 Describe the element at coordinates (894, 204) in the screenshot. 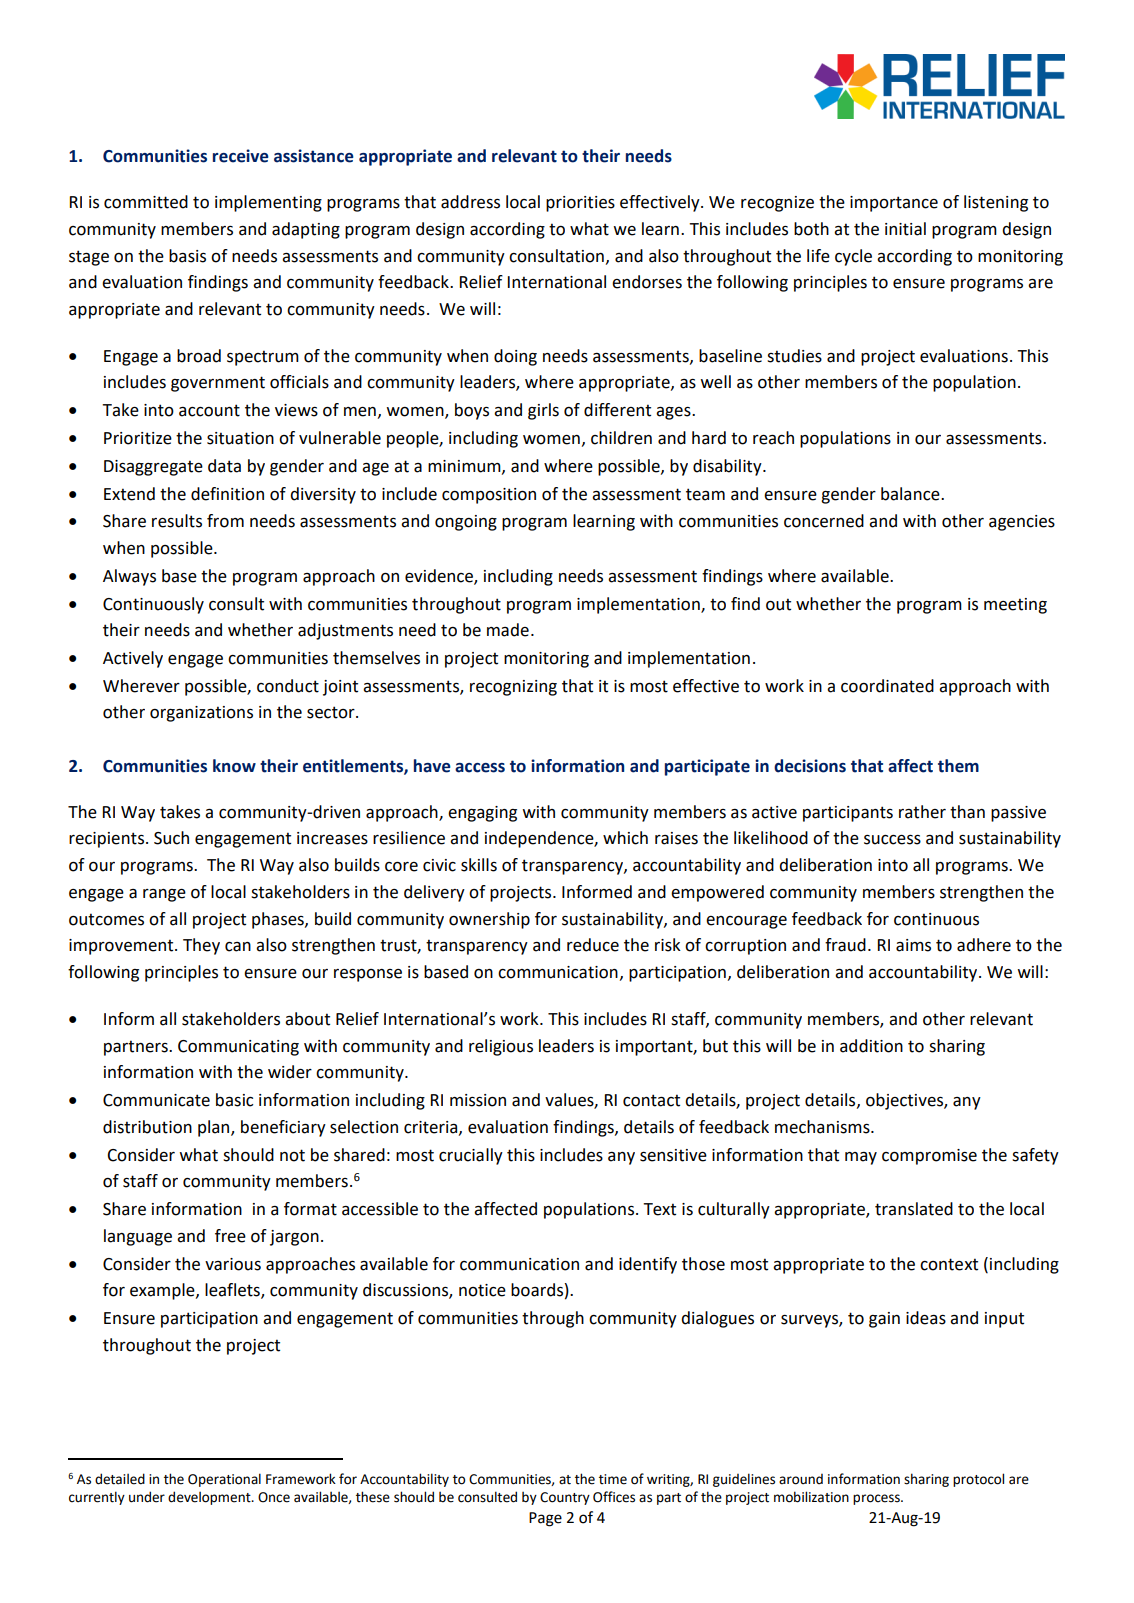

I see `importance` at that location.
